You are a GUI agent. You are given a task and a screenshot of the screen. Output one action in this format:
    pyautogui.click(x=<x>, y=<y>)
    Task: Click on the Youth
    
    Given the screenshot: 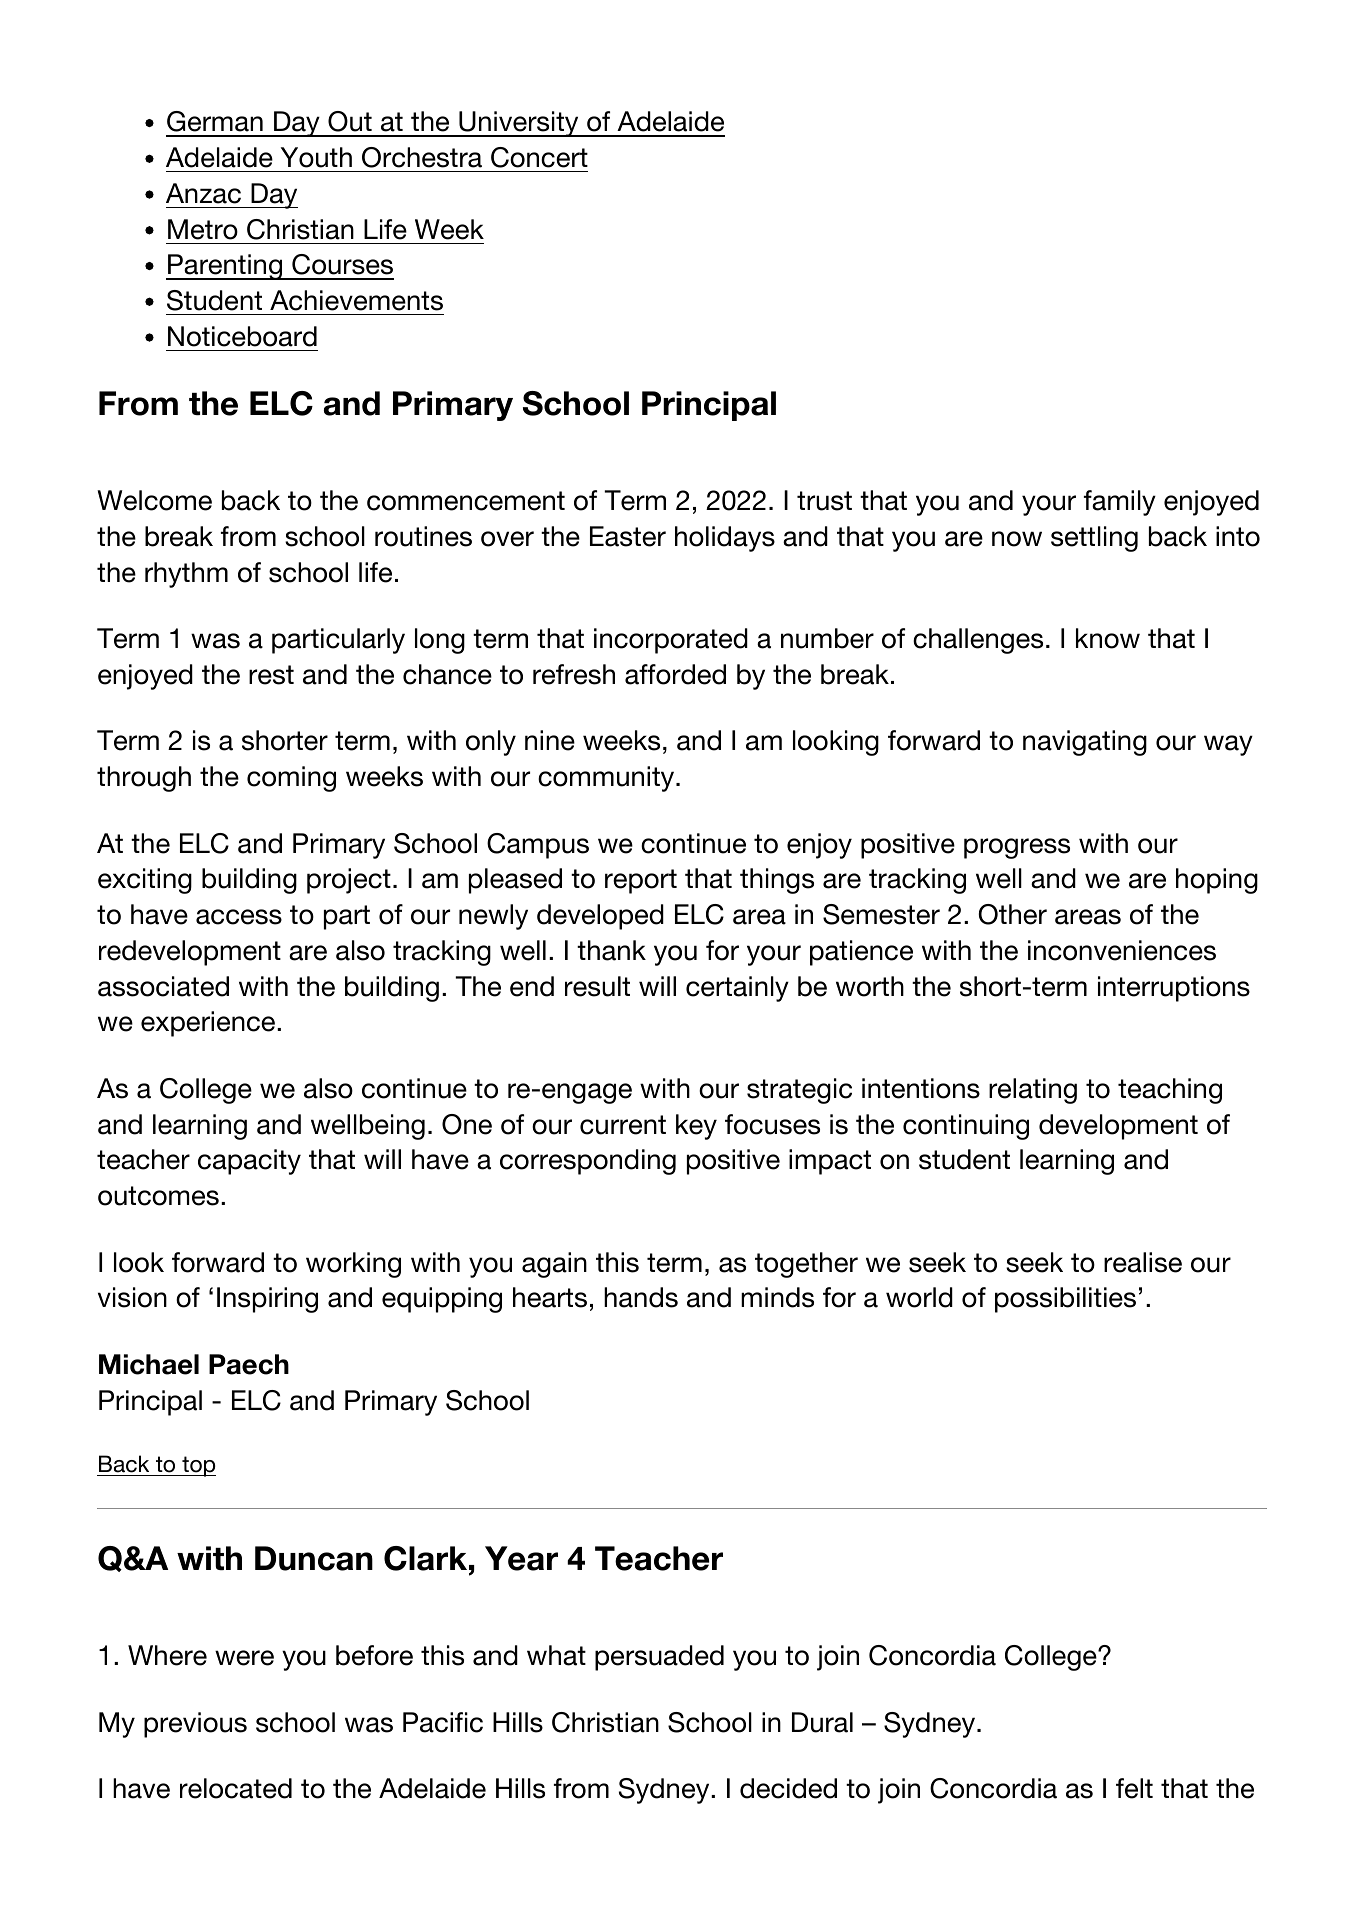 What is the action you would take?
    pyautogui.click(x=316, y=157)
